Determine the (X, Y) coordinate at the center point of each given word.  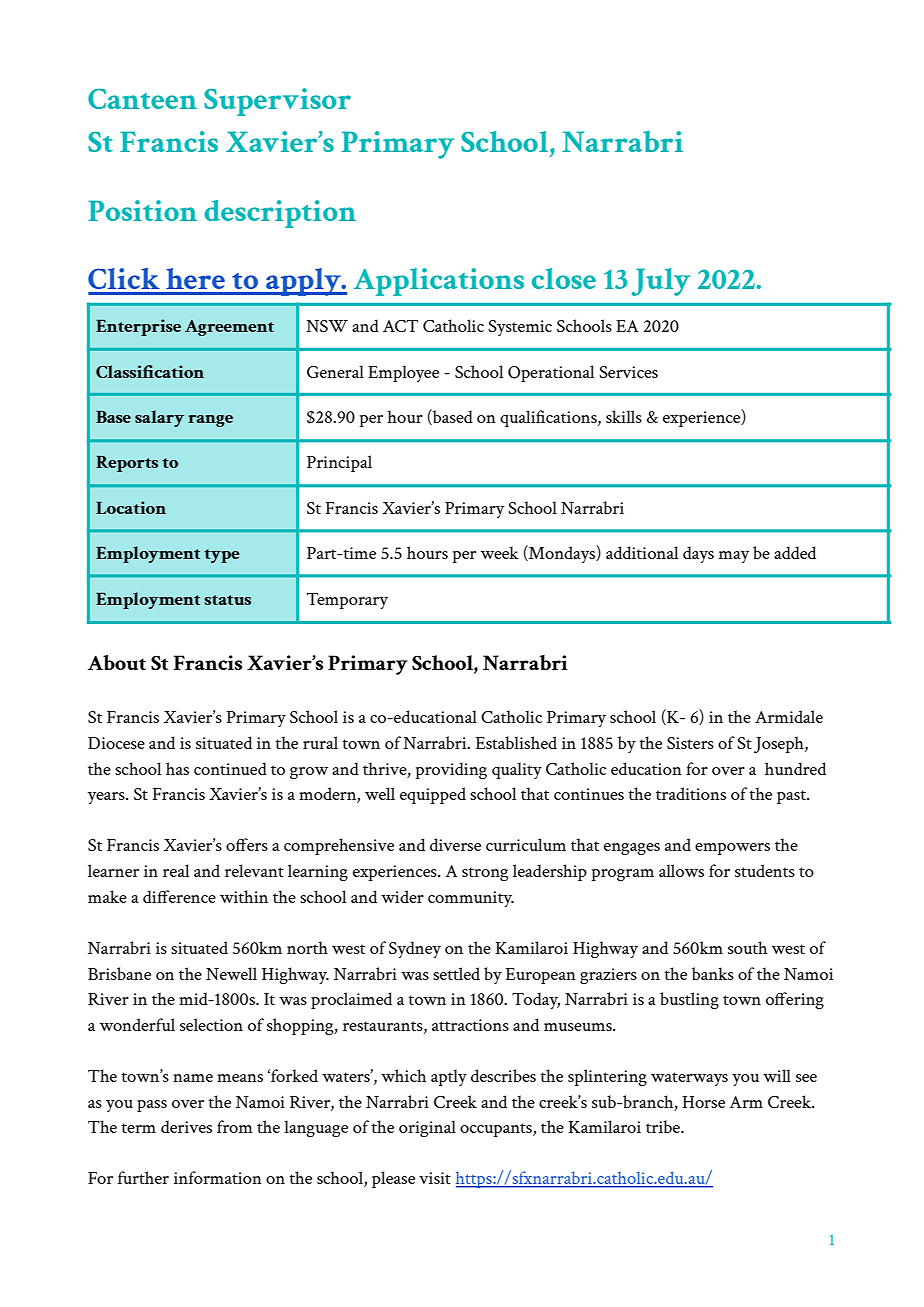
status (228, 600)
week (500, 552)
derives (186, 1126)
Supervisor (277, 102)
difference (179, 896)
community (471, 899)
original (427, 1128)
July (660, 282)
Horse (703, 1102)
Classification (150, 371)
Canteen (142, 98)
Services (628, 372)
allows (681, 870)
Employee (403, 373)
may (734, 557)
